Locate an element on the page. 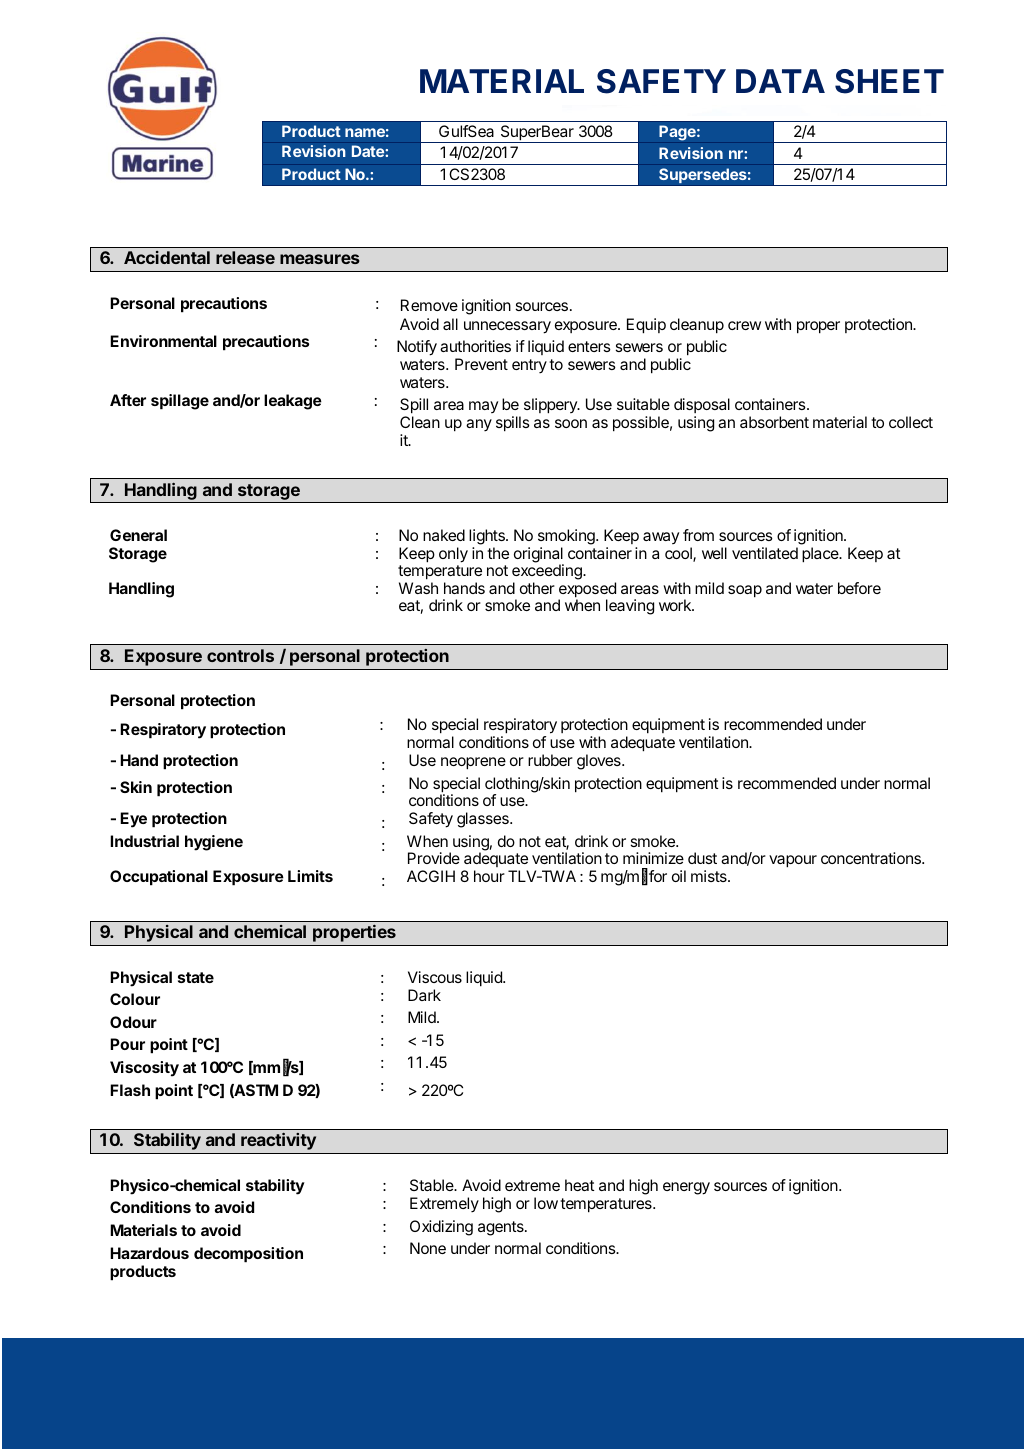 The image size is (1024, 1449). DATA is located at coordinates (780, 81).
